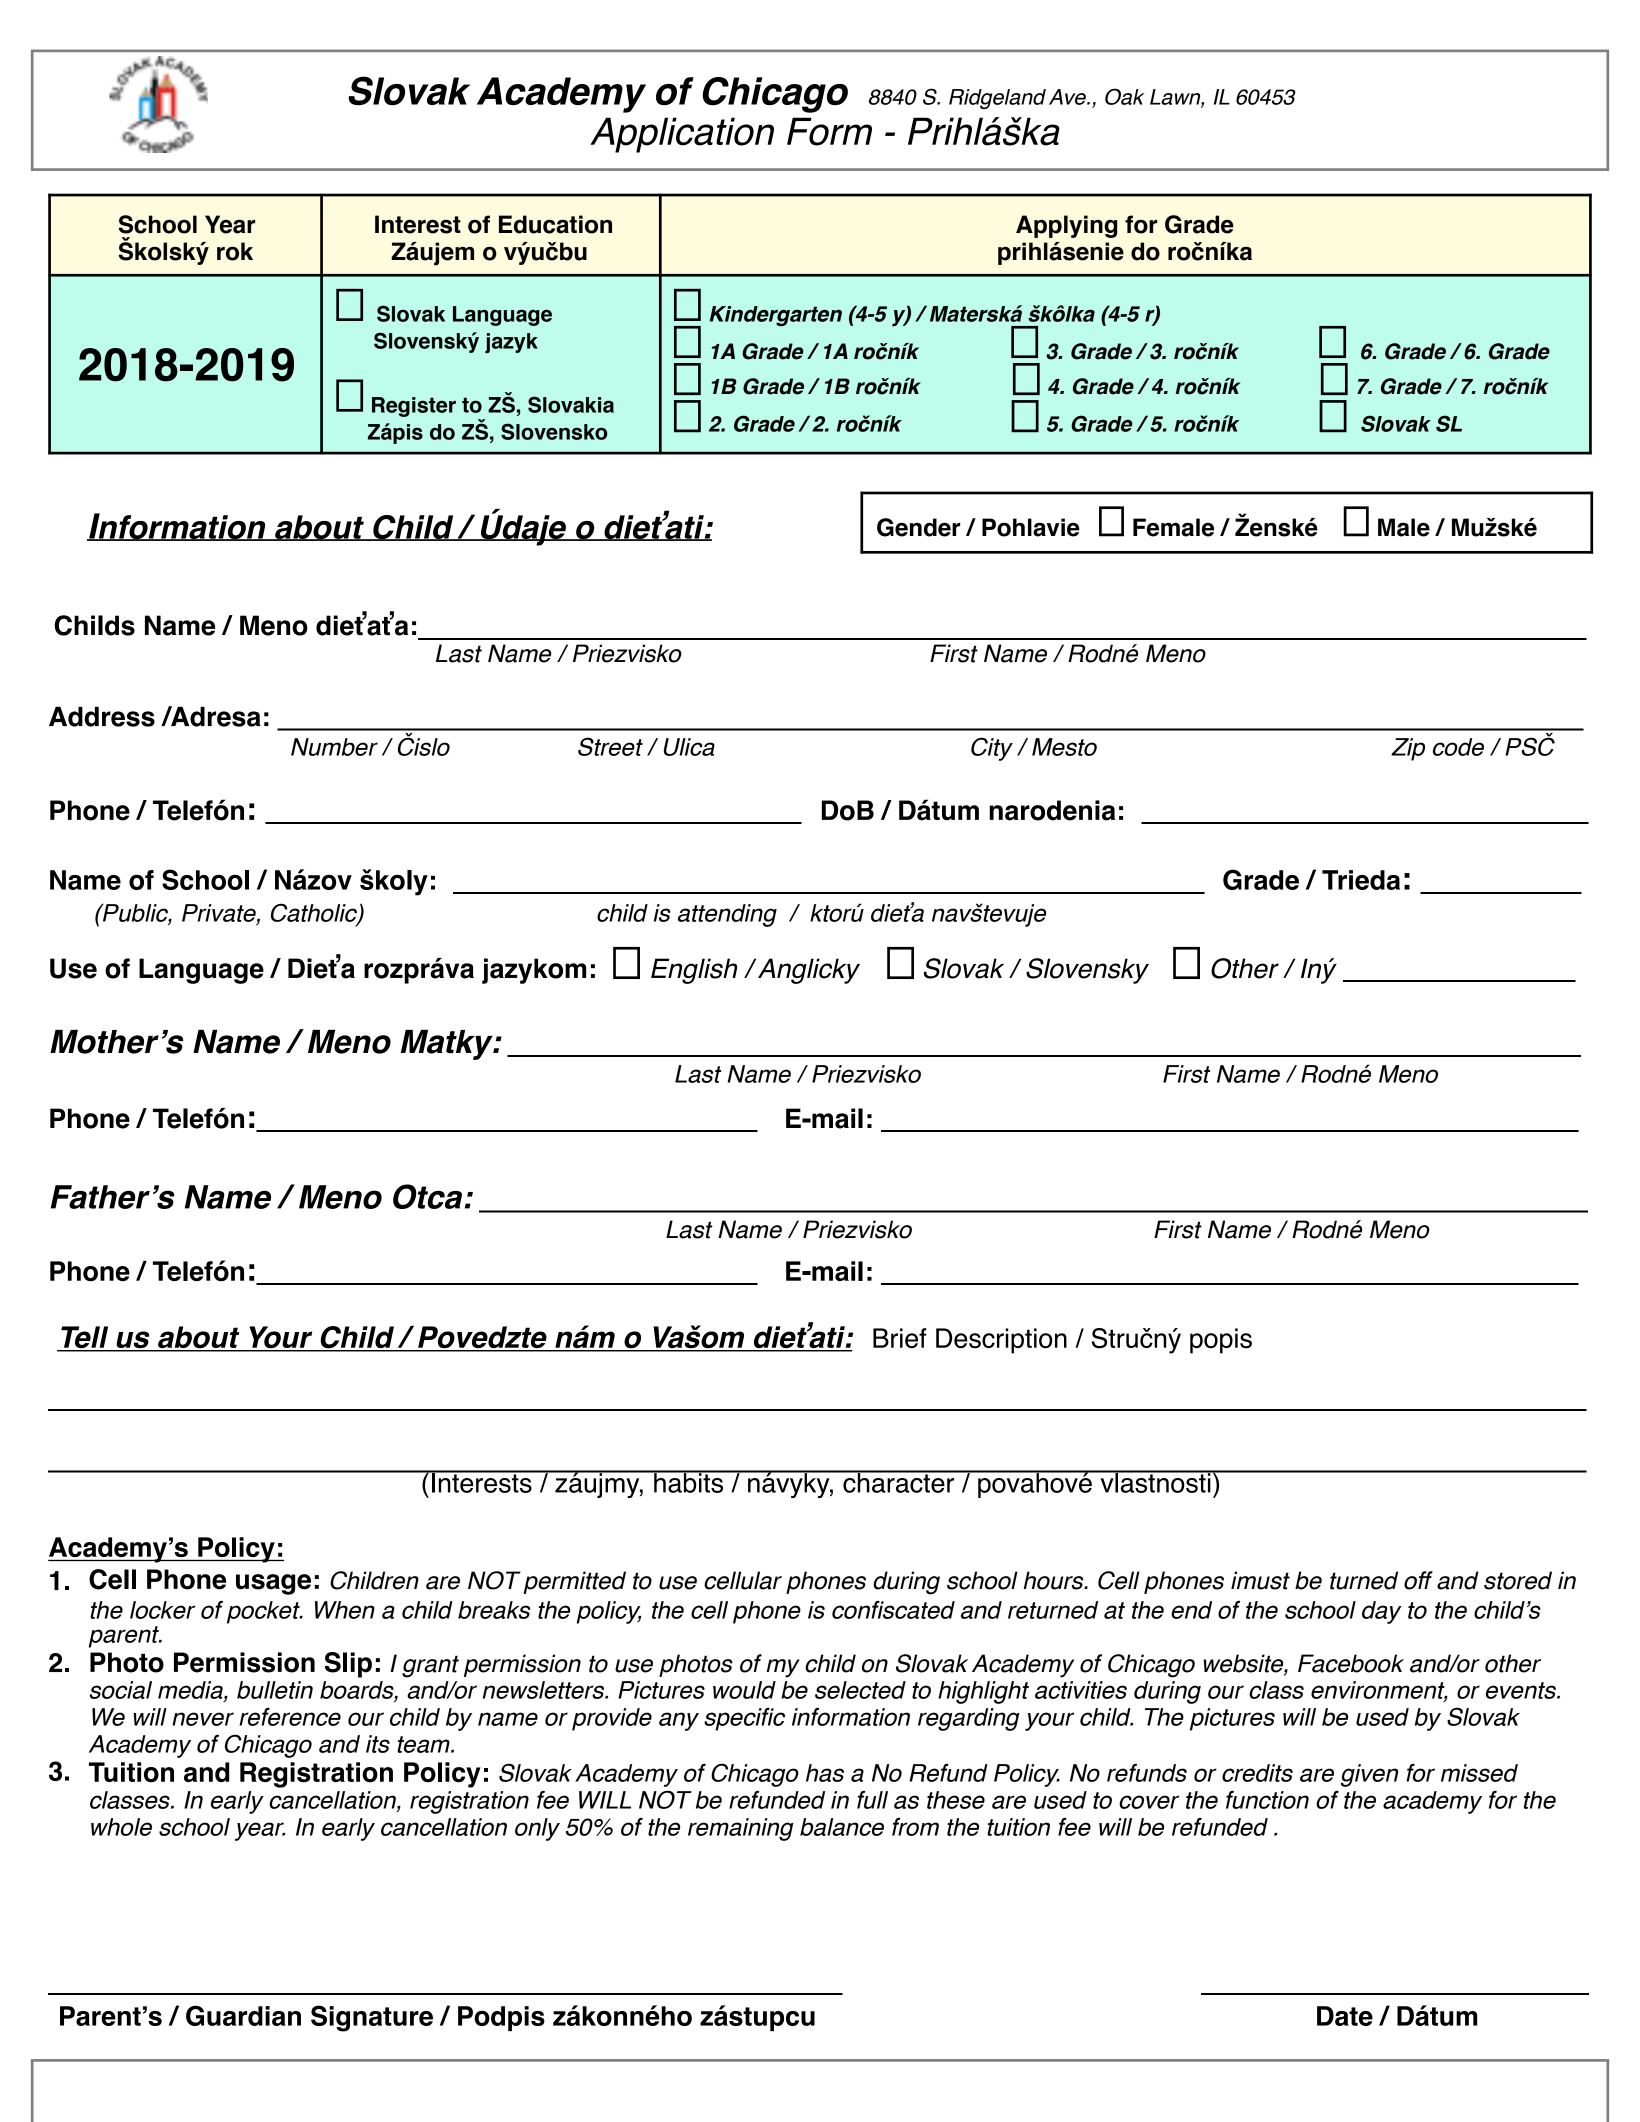 This image has width=1640, height=2122. What do you see at coordinates (1345, 2016) in the image?
I see `Date` at bounding box center [1345, 2016].
